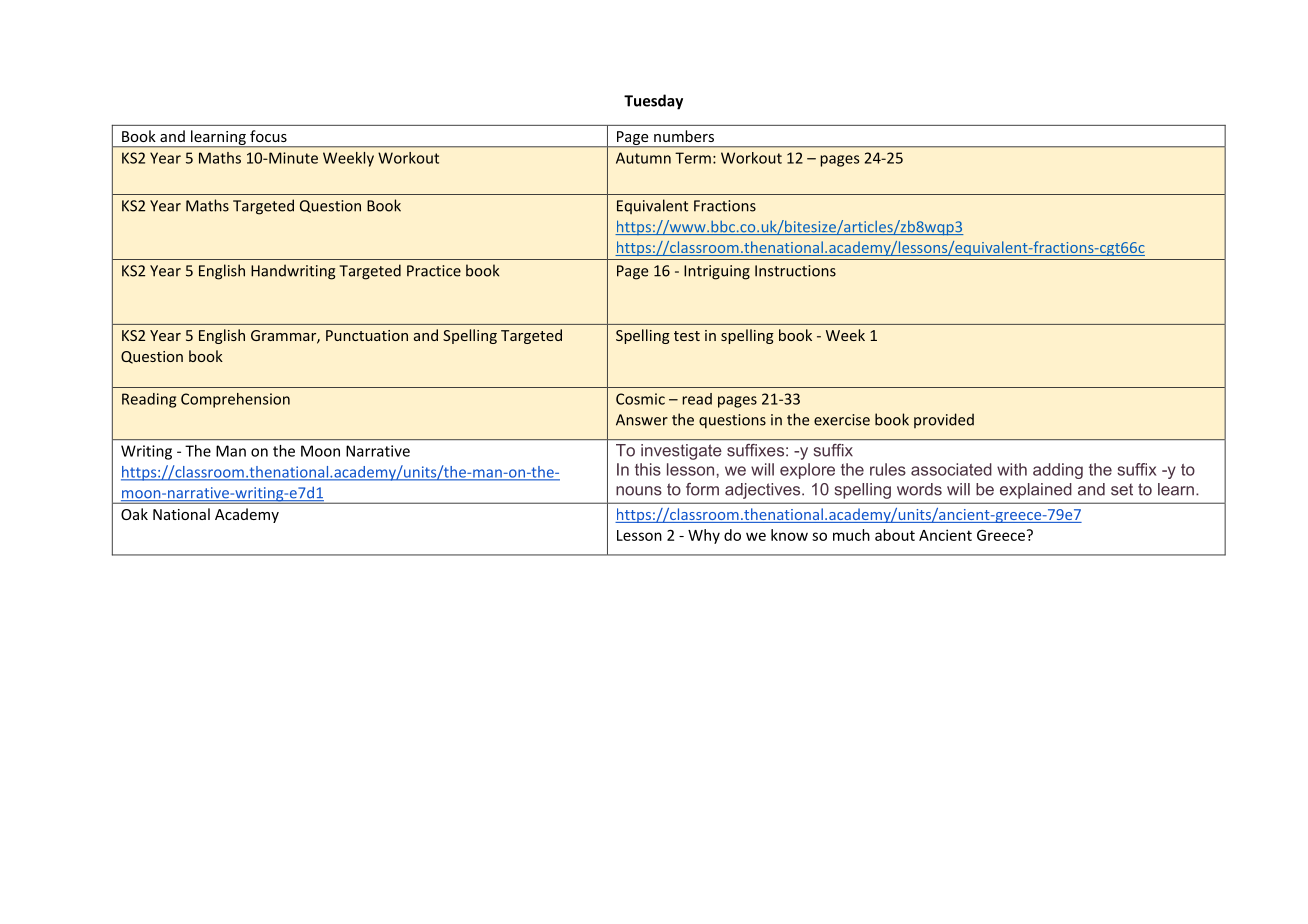  What do you see at coordinates (895, 535) in the screenshot?
I see `about` at bounding box center [895, 535].
